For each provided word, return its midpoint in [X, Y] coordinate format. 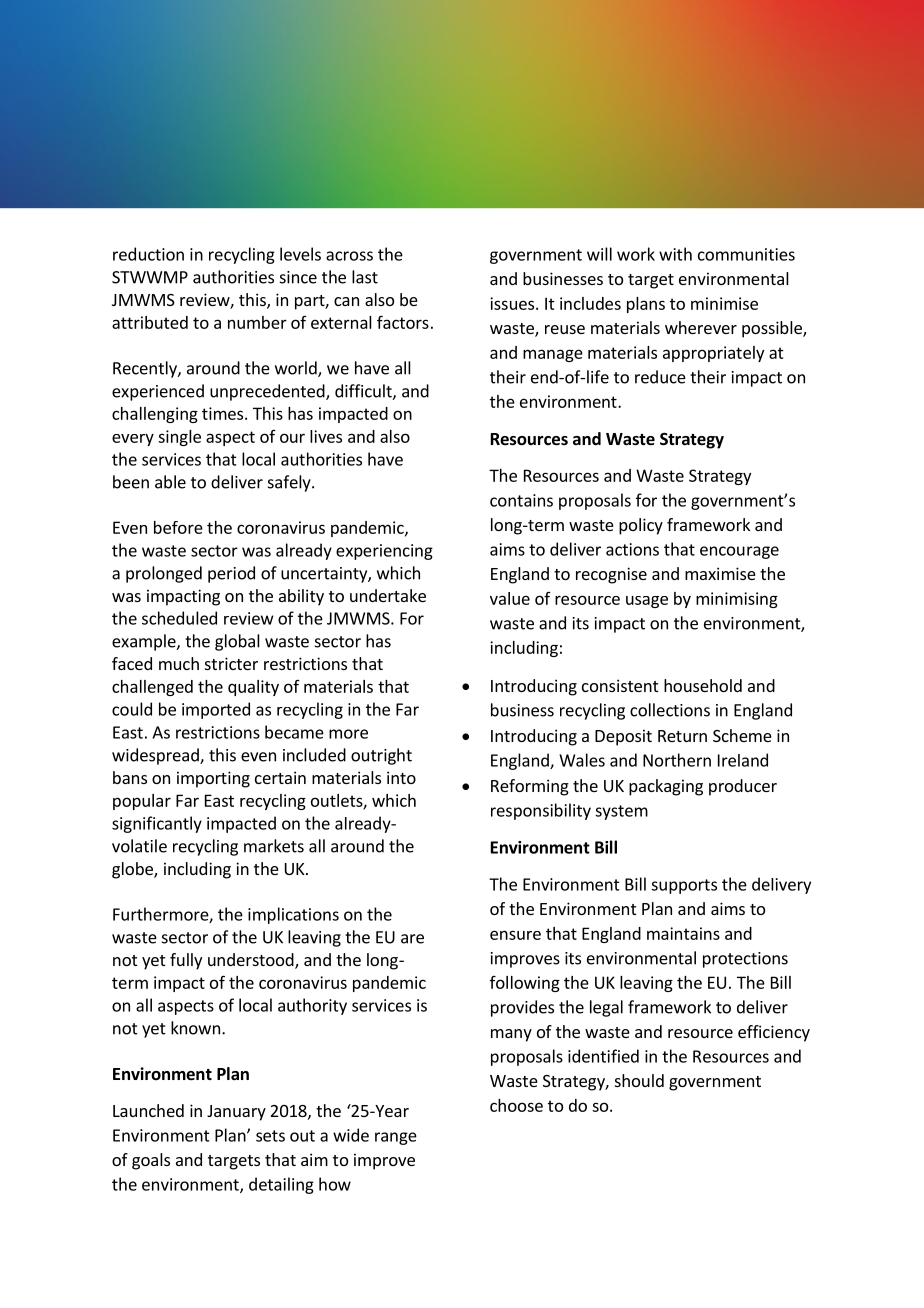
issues [512, 303]
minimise [724, 303]
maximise [720, 573]
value [510, 598]
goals [151, 1161]
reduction [148, 254]
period [231, 574]
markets [274, 846]
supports [684, 886]
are [412, 939]
